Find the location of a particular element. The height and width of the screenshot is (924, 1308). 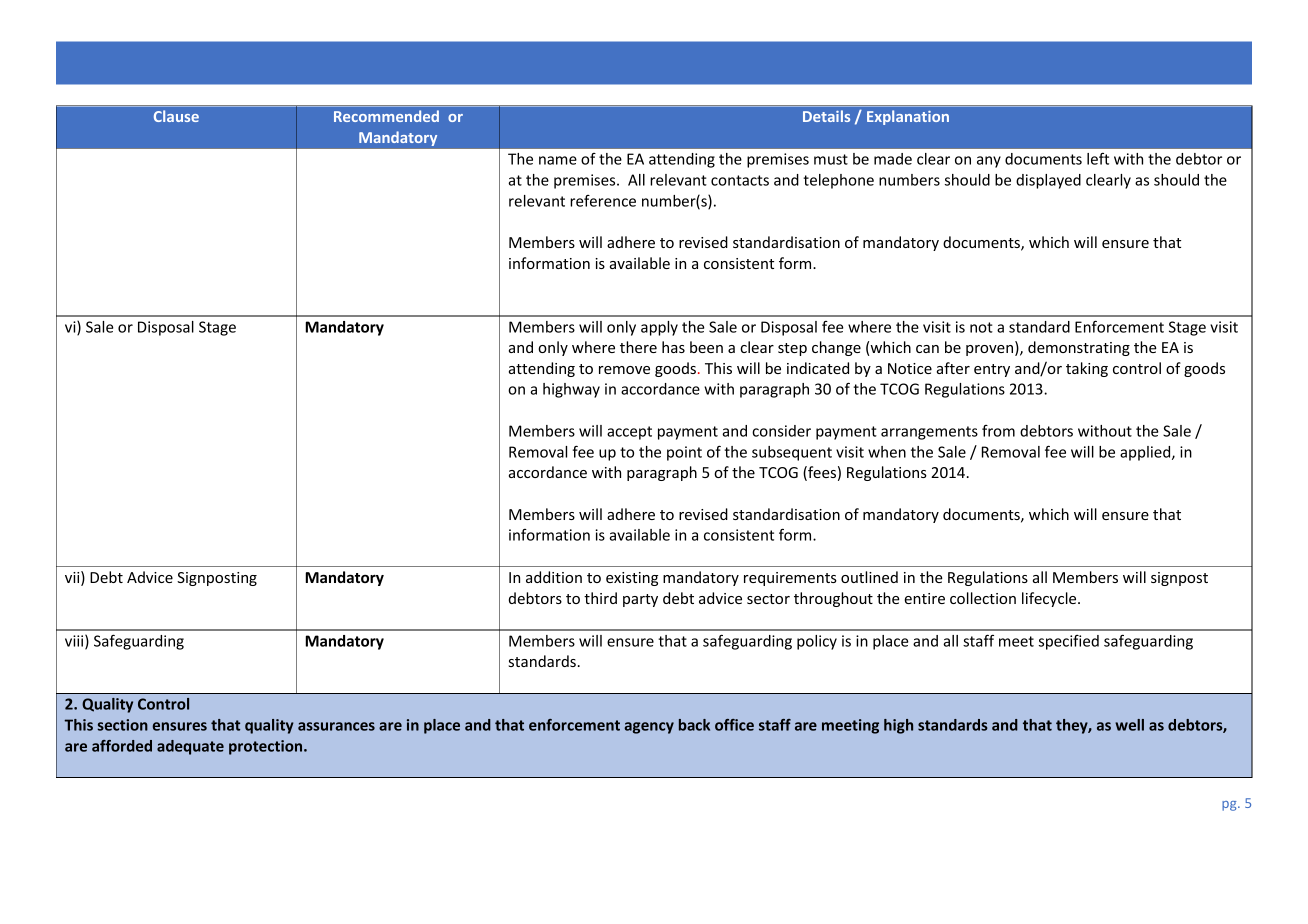

adequate is located at coordinates (190, 747).
